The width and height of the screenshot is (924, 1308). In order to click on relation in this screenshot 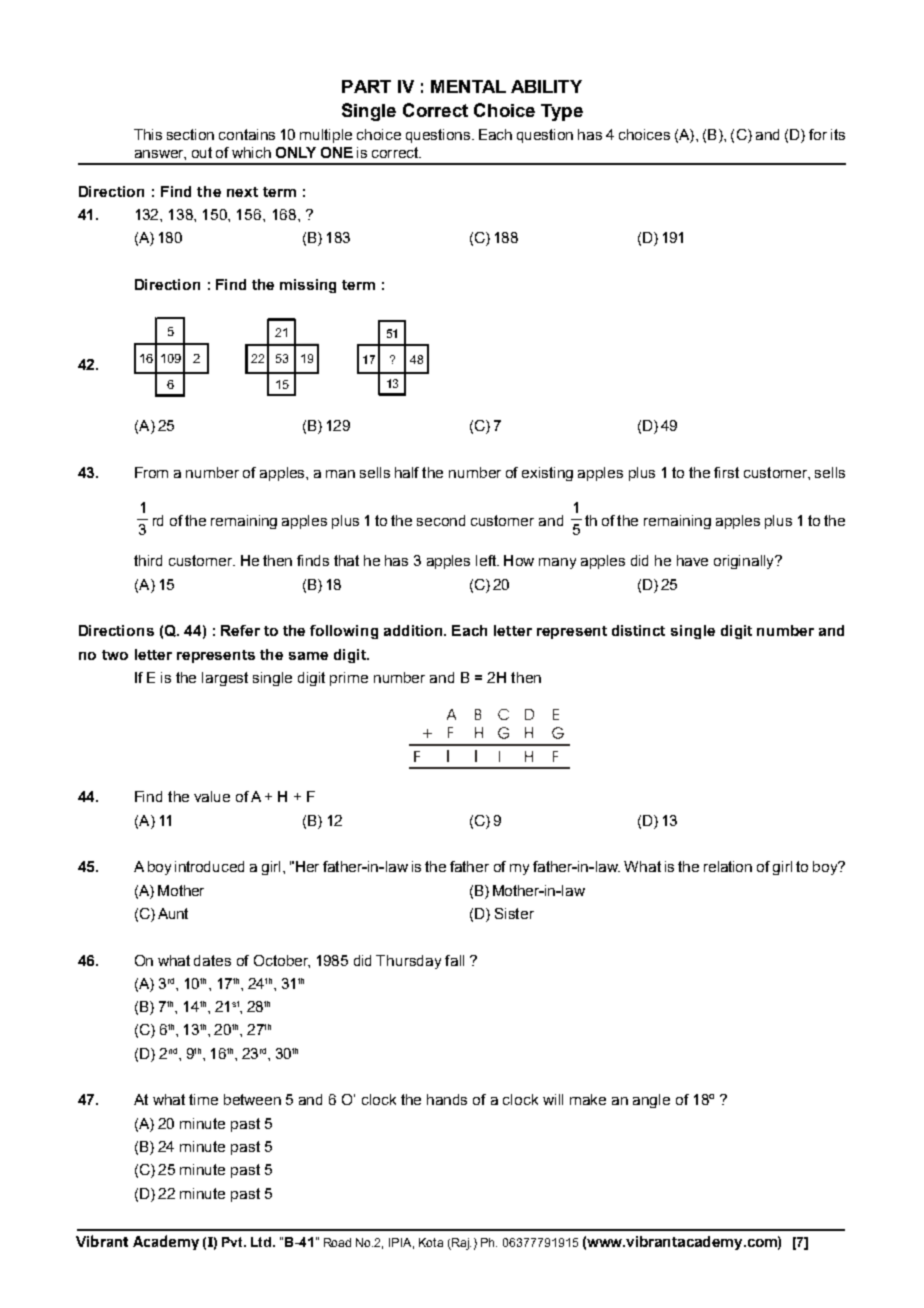, I will do `click(728, 866)`.
